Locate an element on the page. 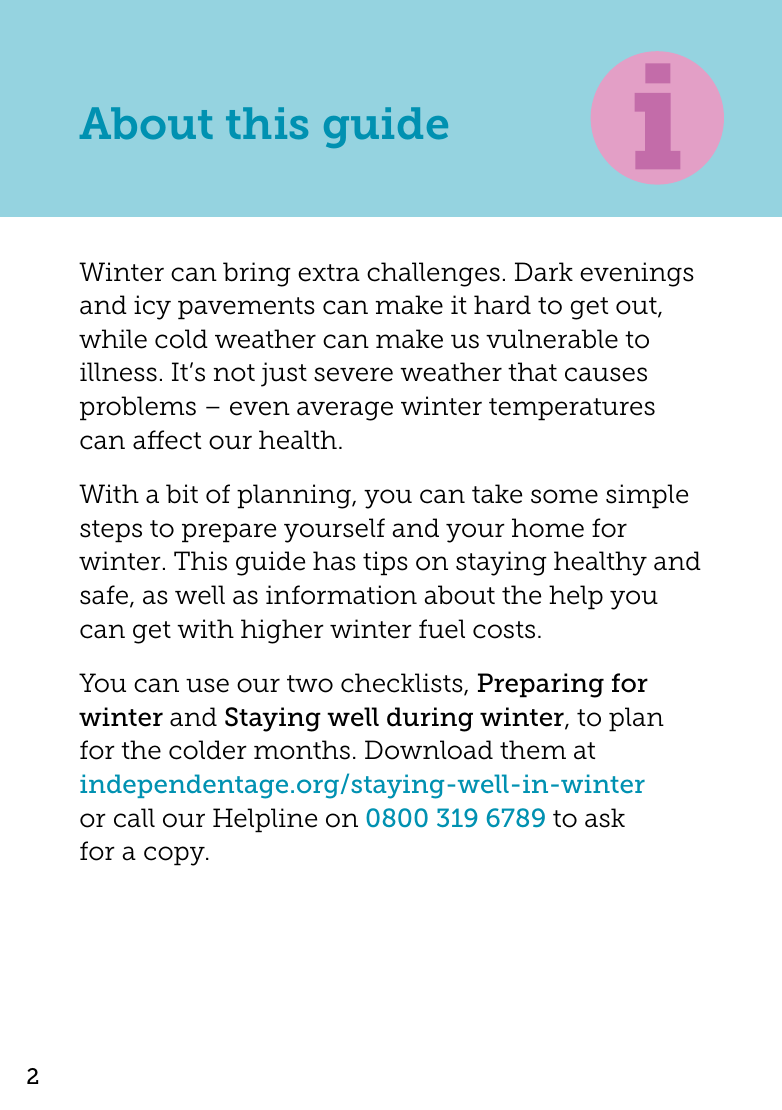 The width and height of the image is (782, 1110). extra is located at coordinates (329, 273).
